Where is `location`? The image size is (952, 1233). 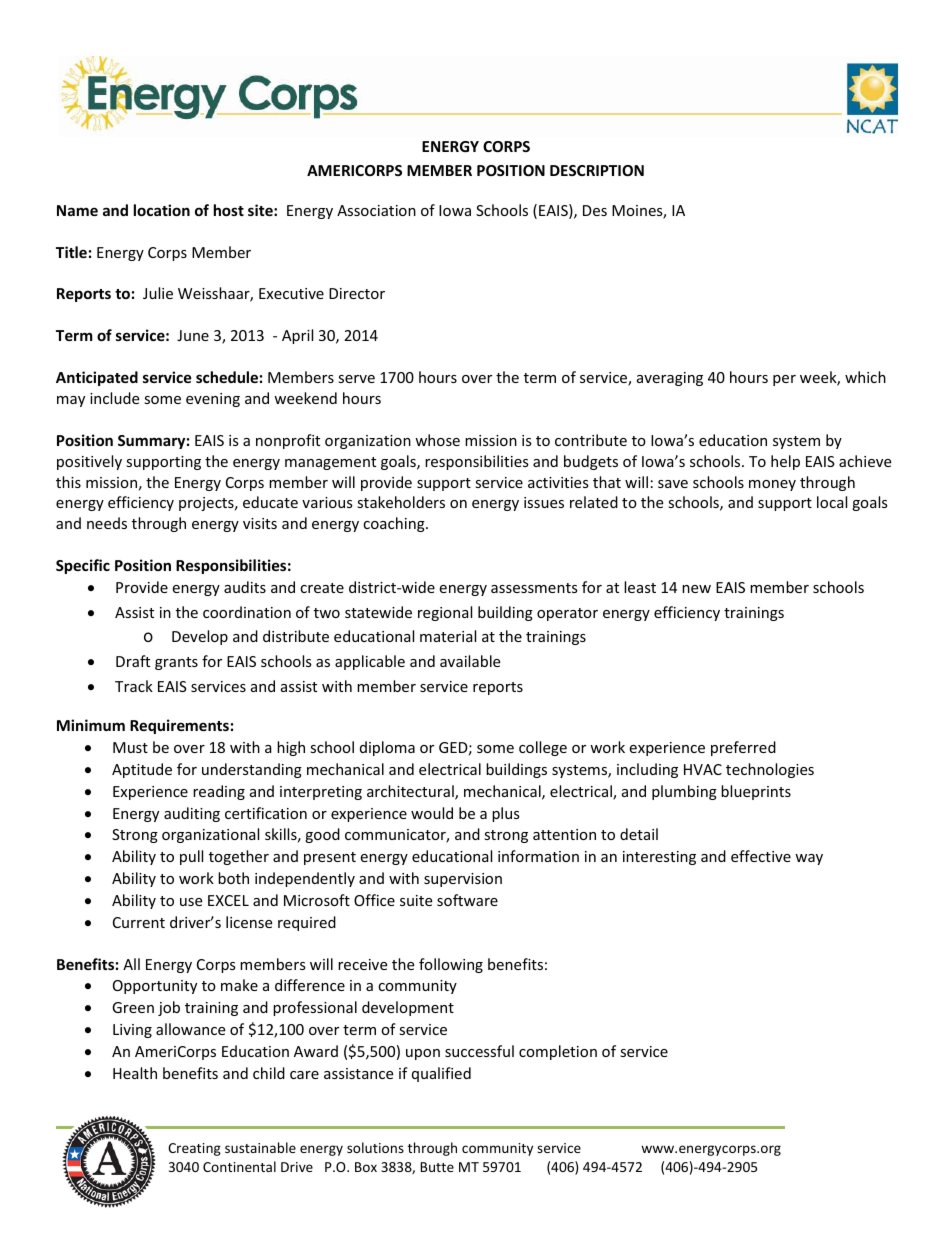 location is located at coordinates (162, 210).
